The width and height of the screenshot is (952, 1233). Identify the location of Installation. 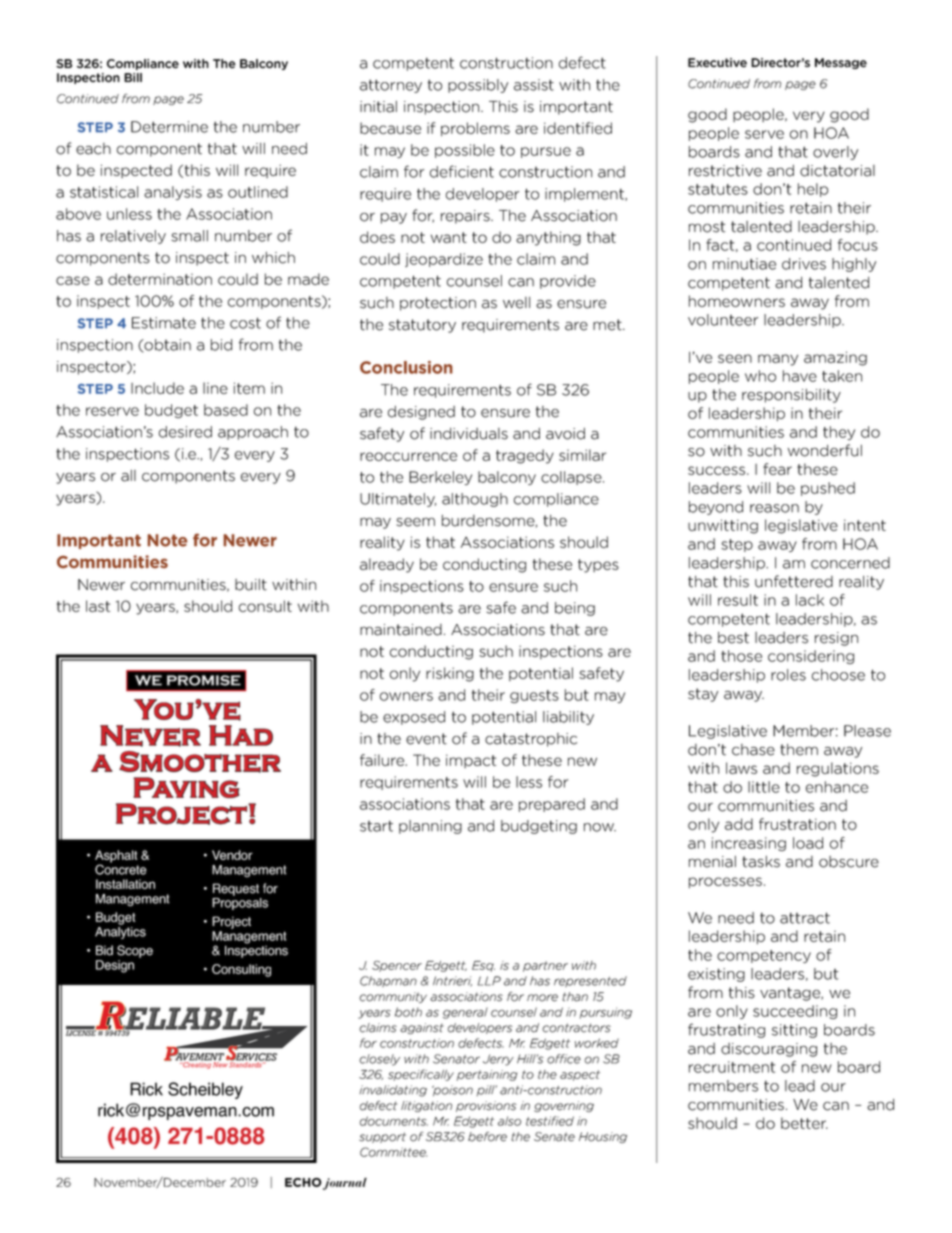
(125, 884).
